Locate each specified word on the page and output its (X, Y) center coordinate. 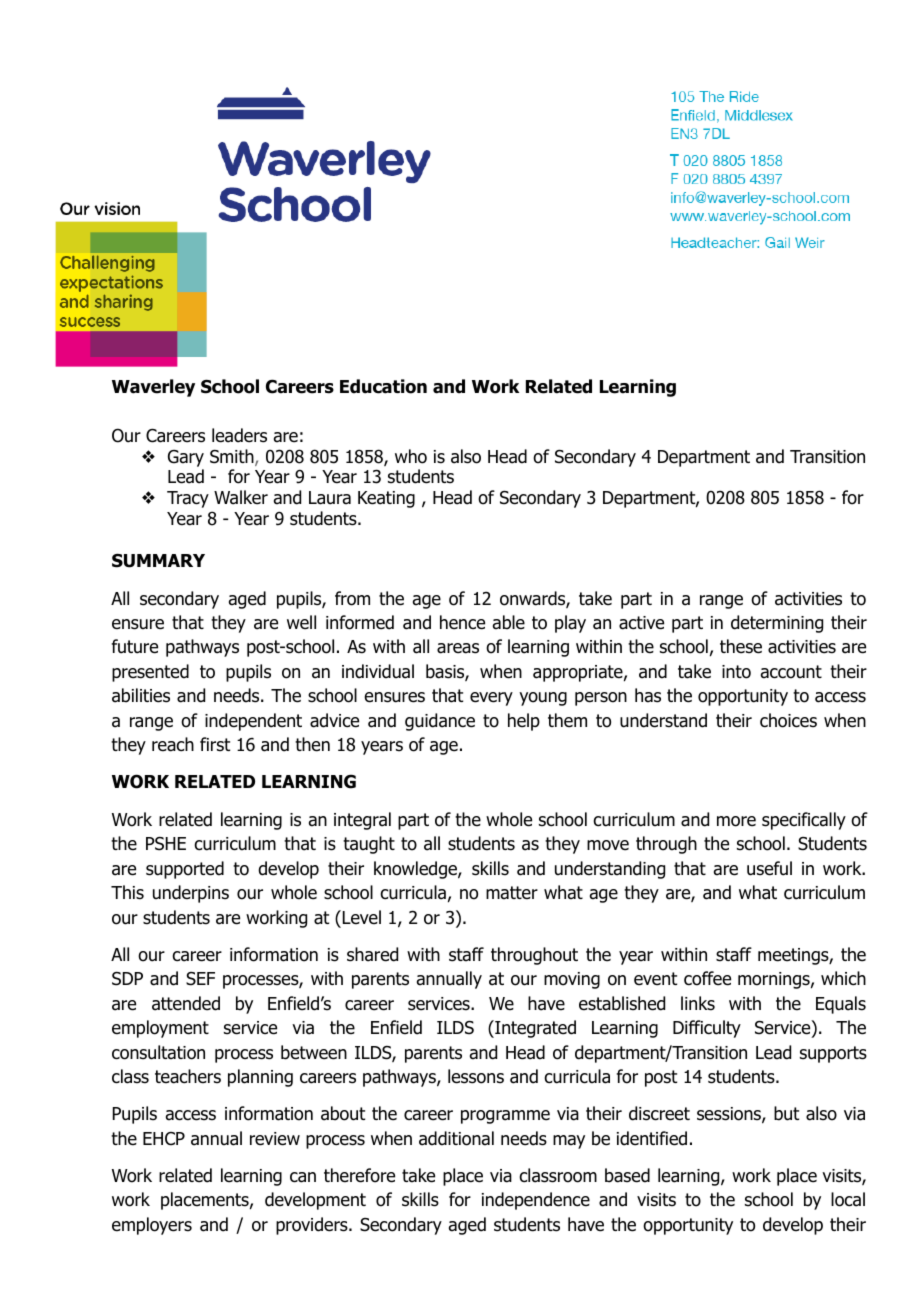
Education (383, 386)
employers (152, 1226)
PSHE (166, 843)
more (736, 821)
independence (536, 1201)
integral (362, 821)
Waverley (153, 388)
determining (777, 624)
